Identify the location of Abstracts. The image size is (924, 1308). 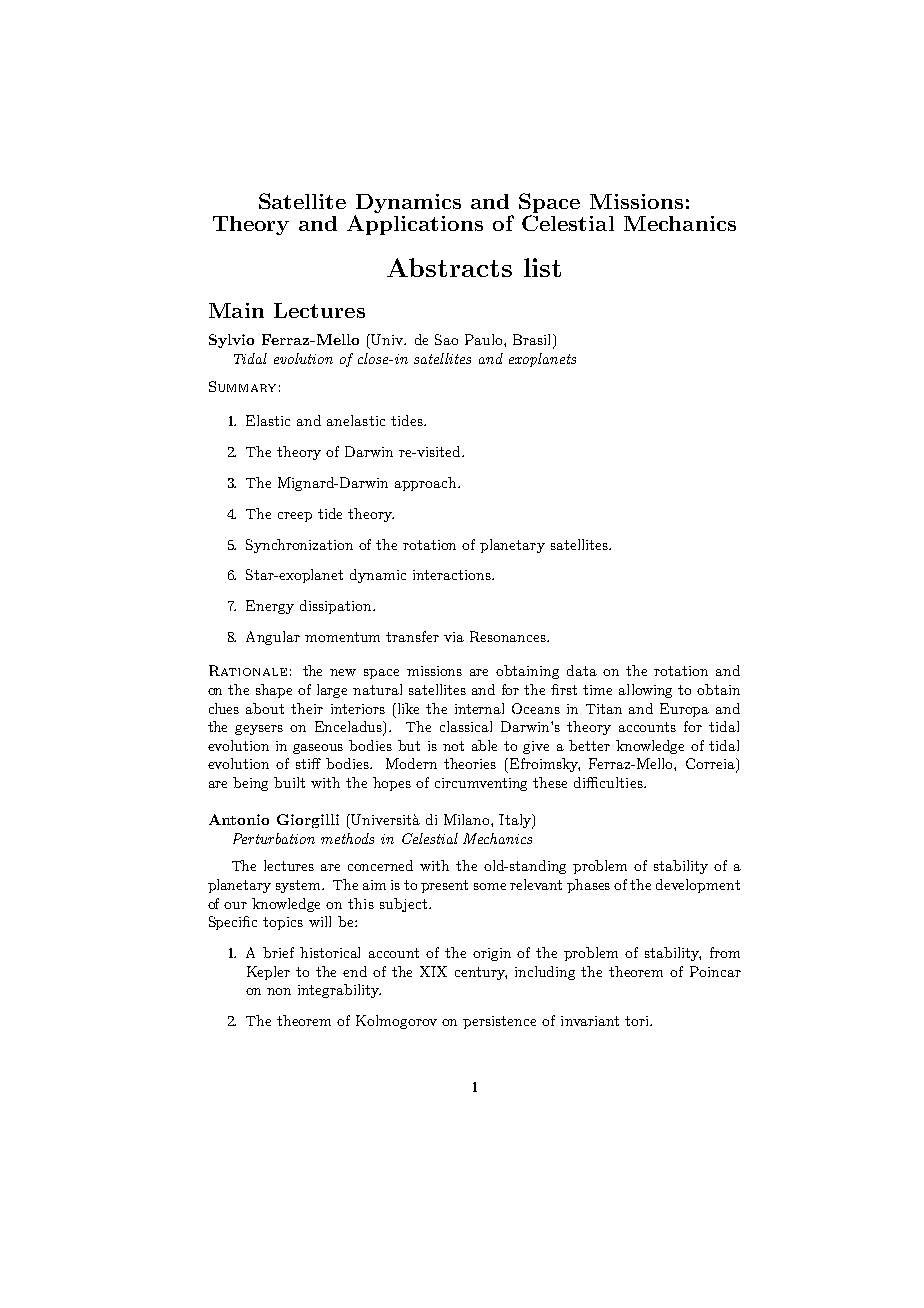
(449, 267).
